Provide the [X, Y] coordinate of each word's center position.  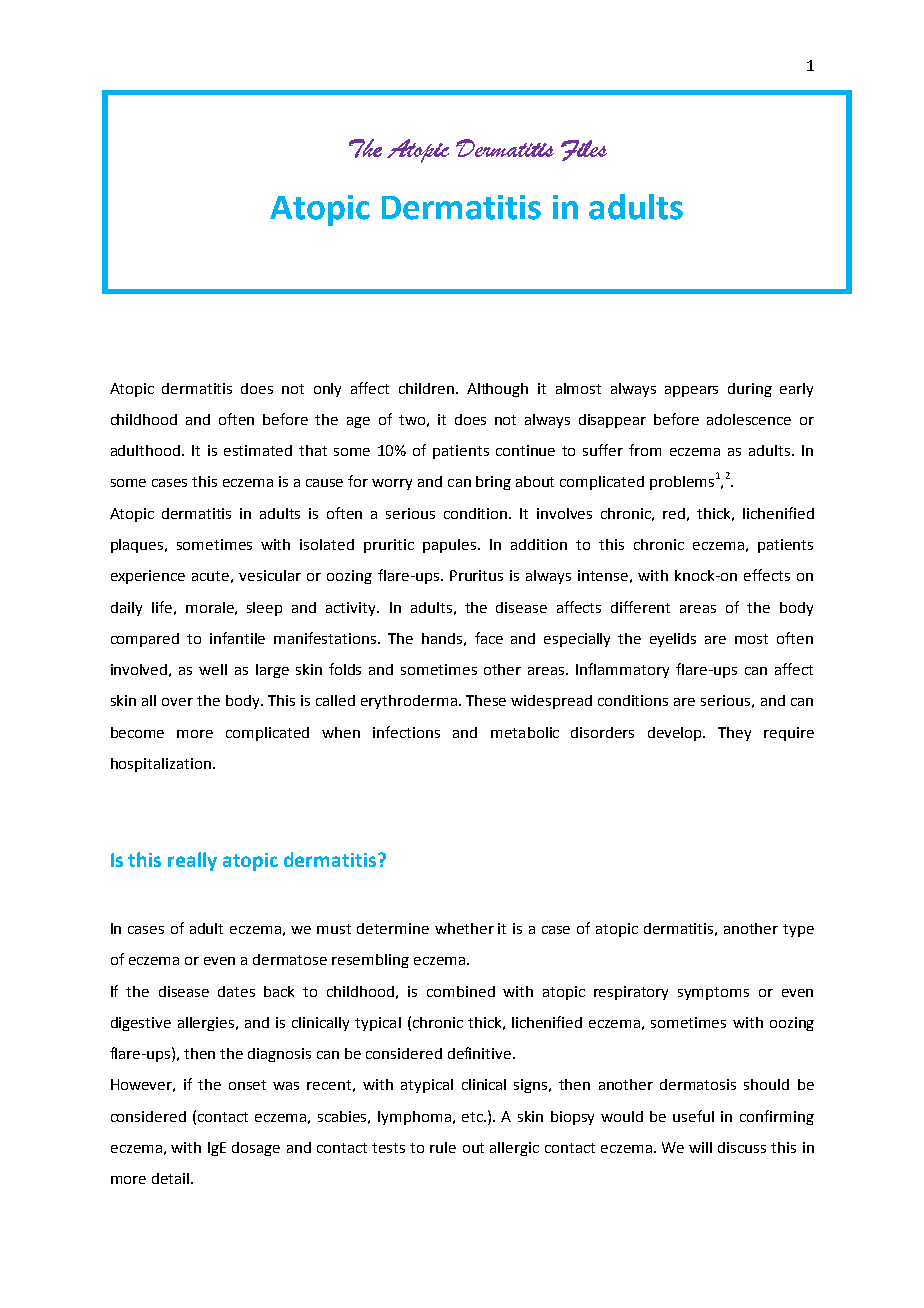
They [734, 734]
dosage [256, 1149]
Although [497, 390]
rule [443, 1147]
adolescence [749, 419]
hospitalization [161, 765]
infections [406, 732]
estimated [258, 450]
